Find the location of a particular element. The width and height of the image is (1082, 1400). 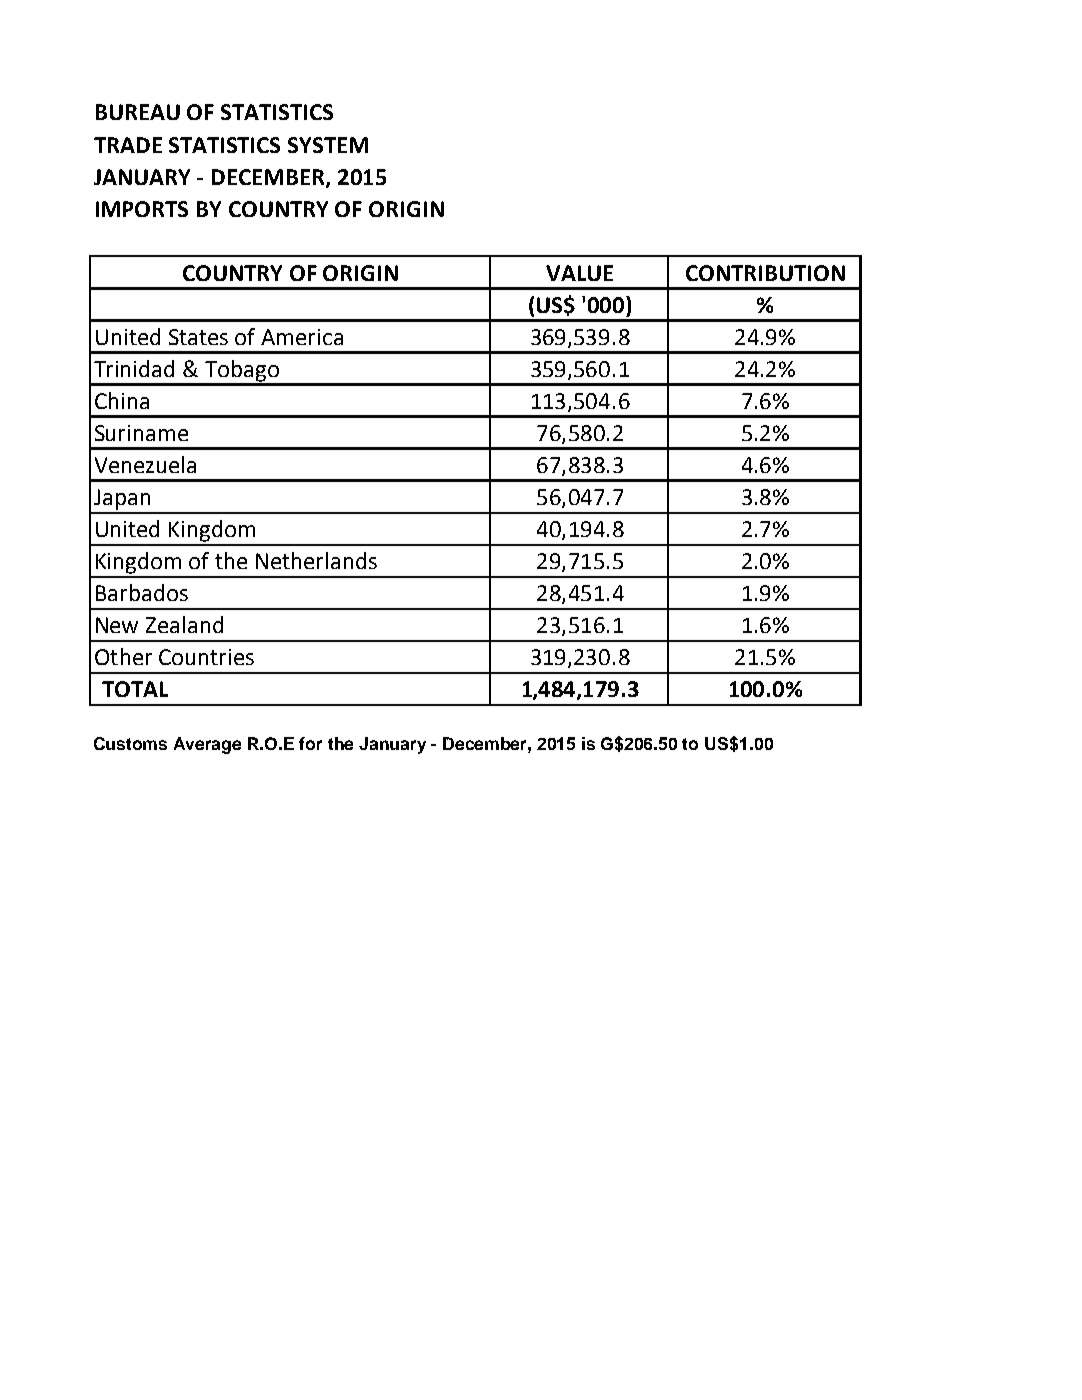

Netherlands is located at coordinates (316, 560).
